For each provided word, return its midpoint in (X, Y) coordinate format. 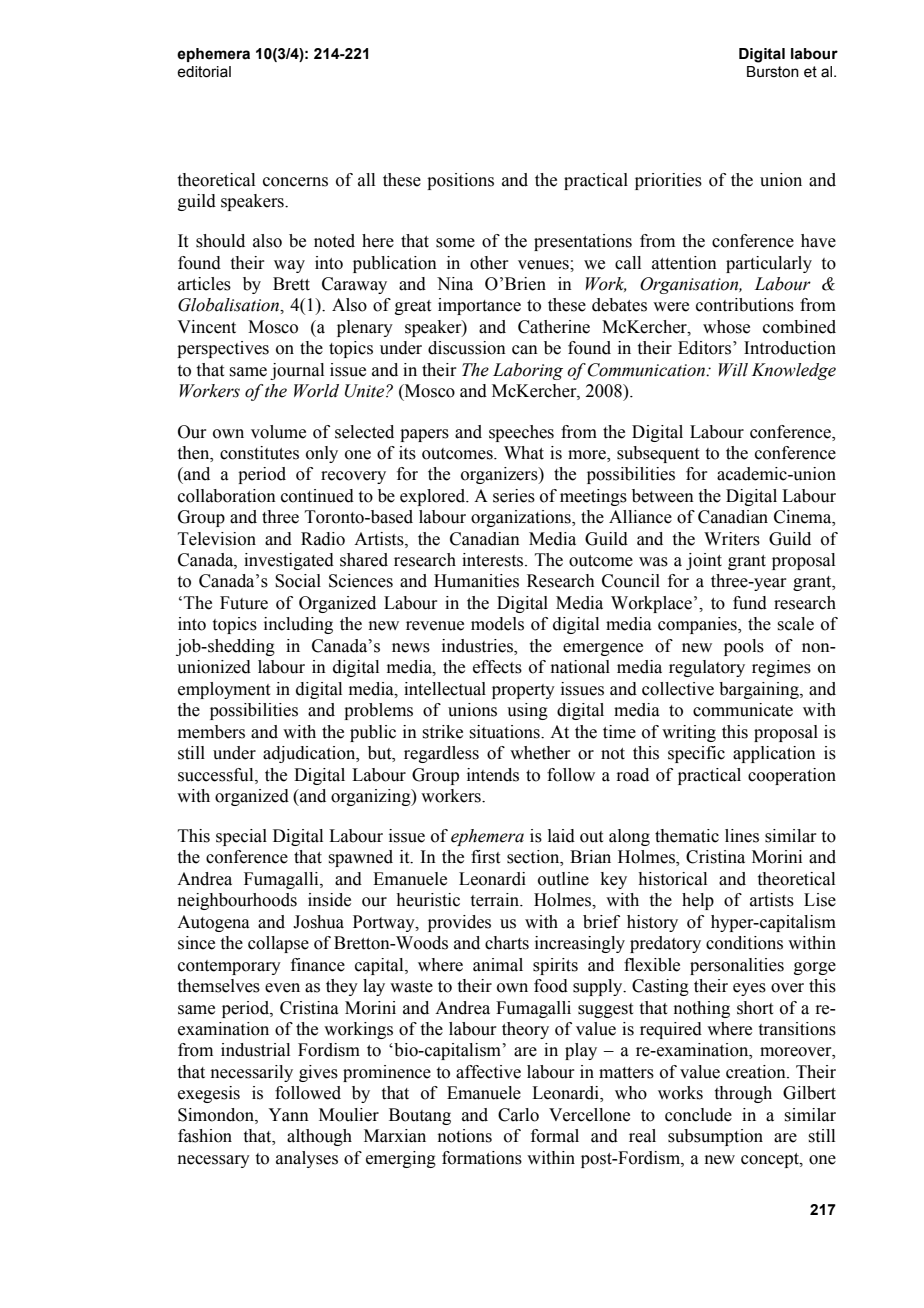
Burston (773, 72)
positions (460, 181)
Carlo (518, 1115)
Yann (288, 1115)
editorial (204, 72)
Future (244, 603)
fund (750, 603)
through (743, 1094)
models (497, 624)
